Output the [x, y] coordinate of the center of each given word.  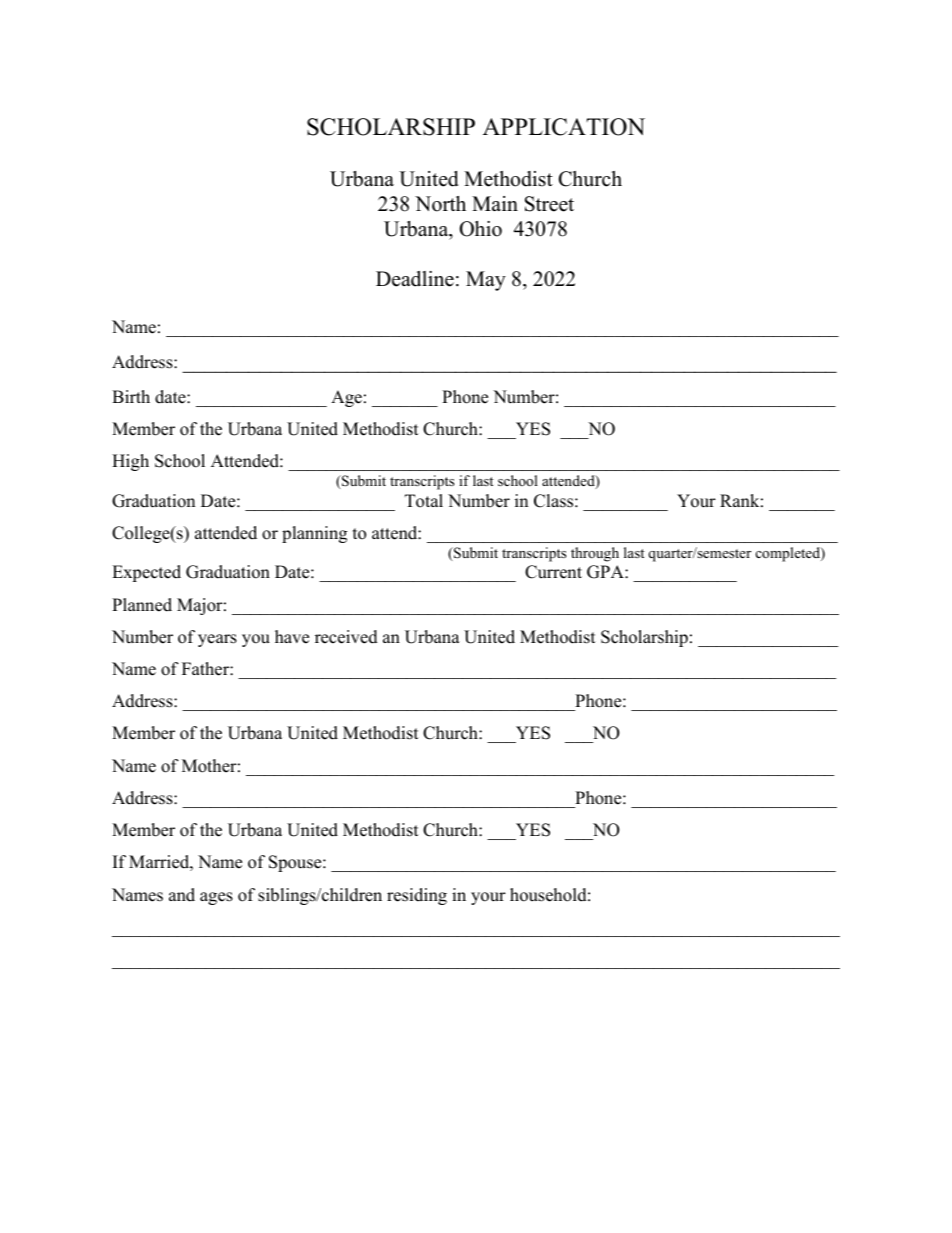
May [486, 281]
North [440, 204]
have [292, 637]
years [217, 640]
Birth [131, 396]
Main [495, 203]
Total [424, 501]
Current [553, 572]
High [130, 462]
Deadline [415, 279]
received [346, 637]
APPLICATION [564, 127]
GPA [606, 572]
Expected [146, 573]
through [595, 554]
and [182, 895]
